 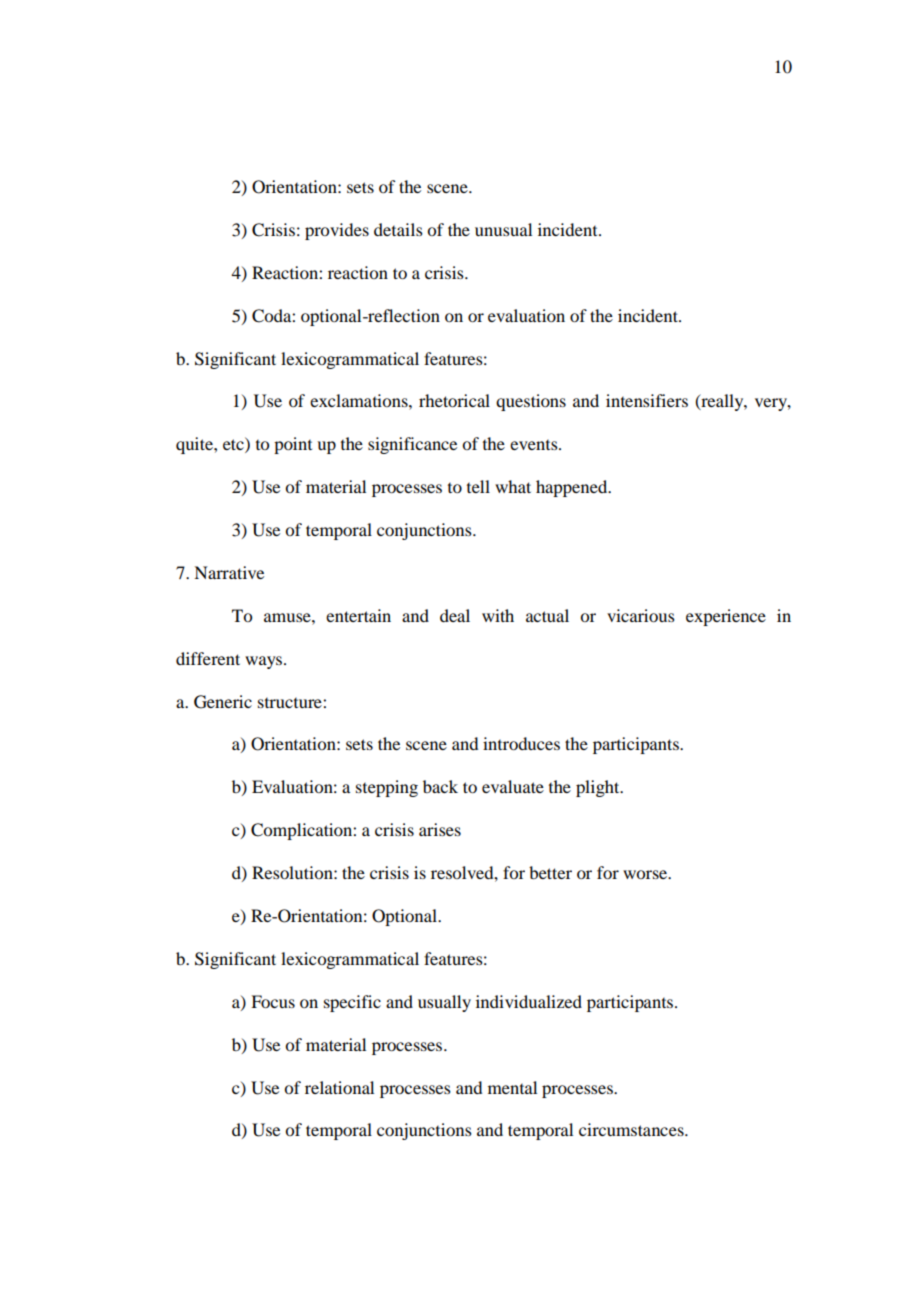 I want to click on deal, so click(x=455, y=615).
